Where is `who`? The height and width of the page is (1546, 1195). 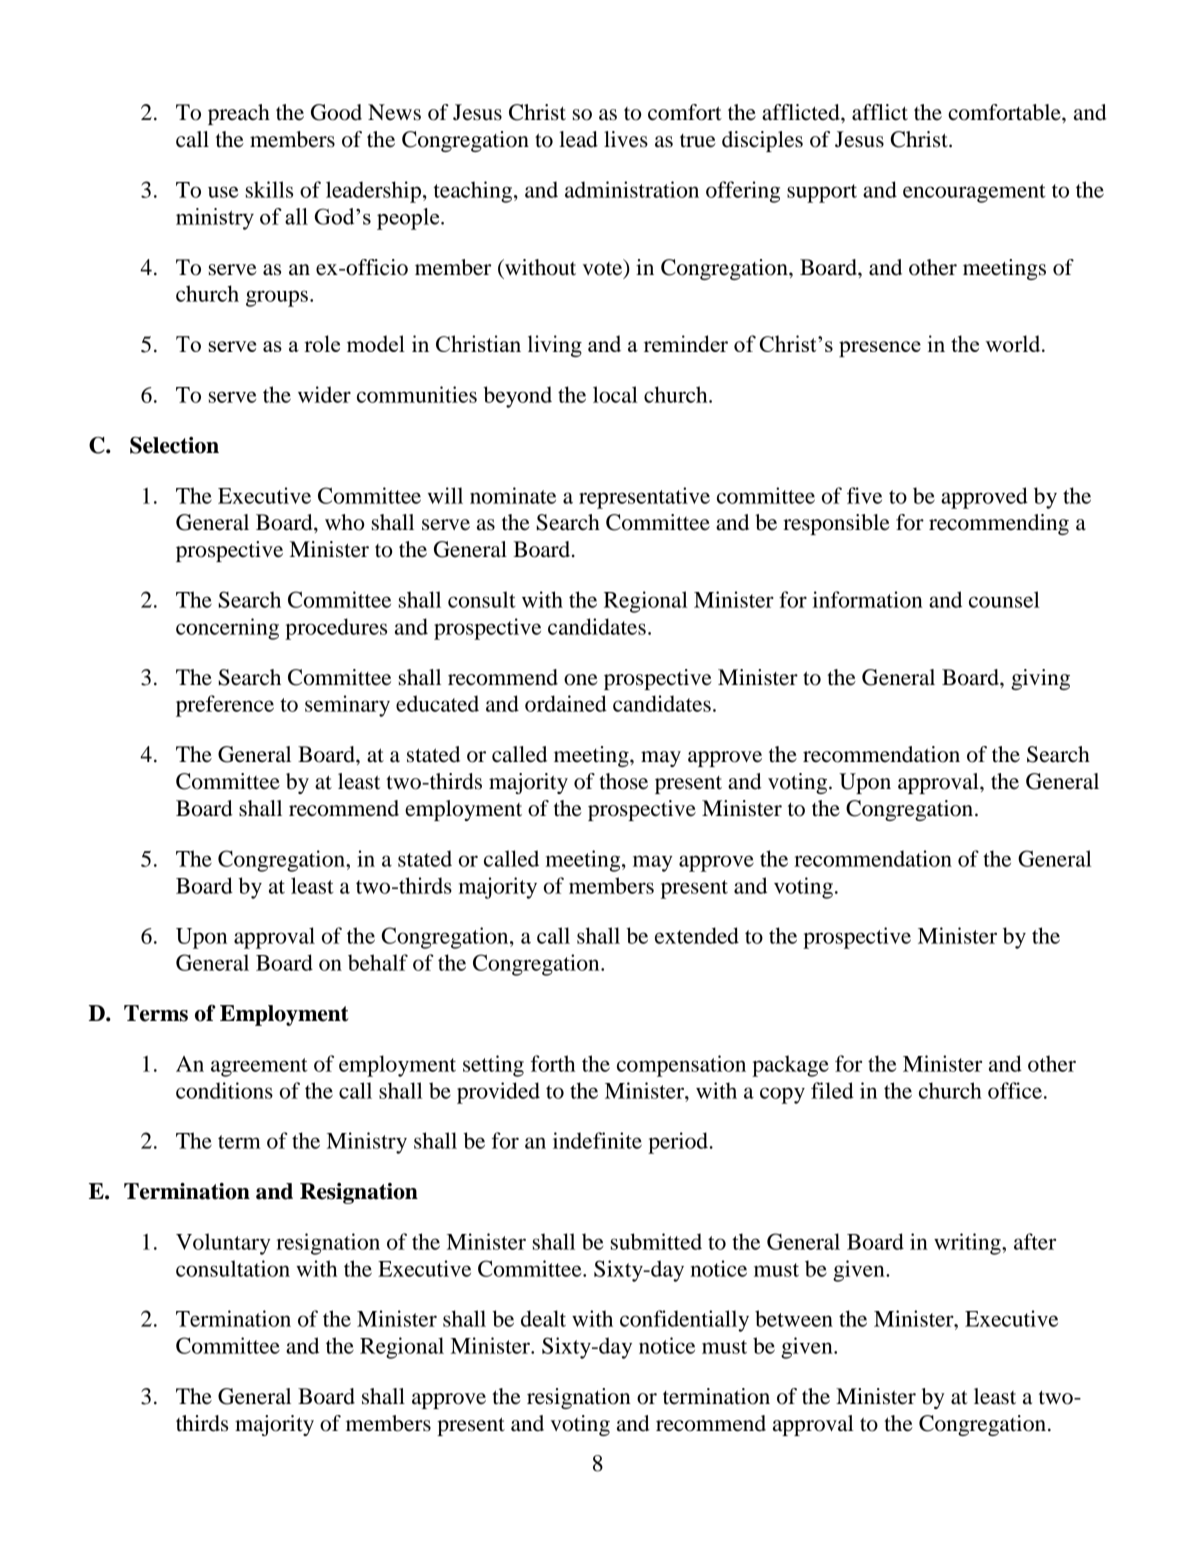
who is located at coordinates (344, 522).
